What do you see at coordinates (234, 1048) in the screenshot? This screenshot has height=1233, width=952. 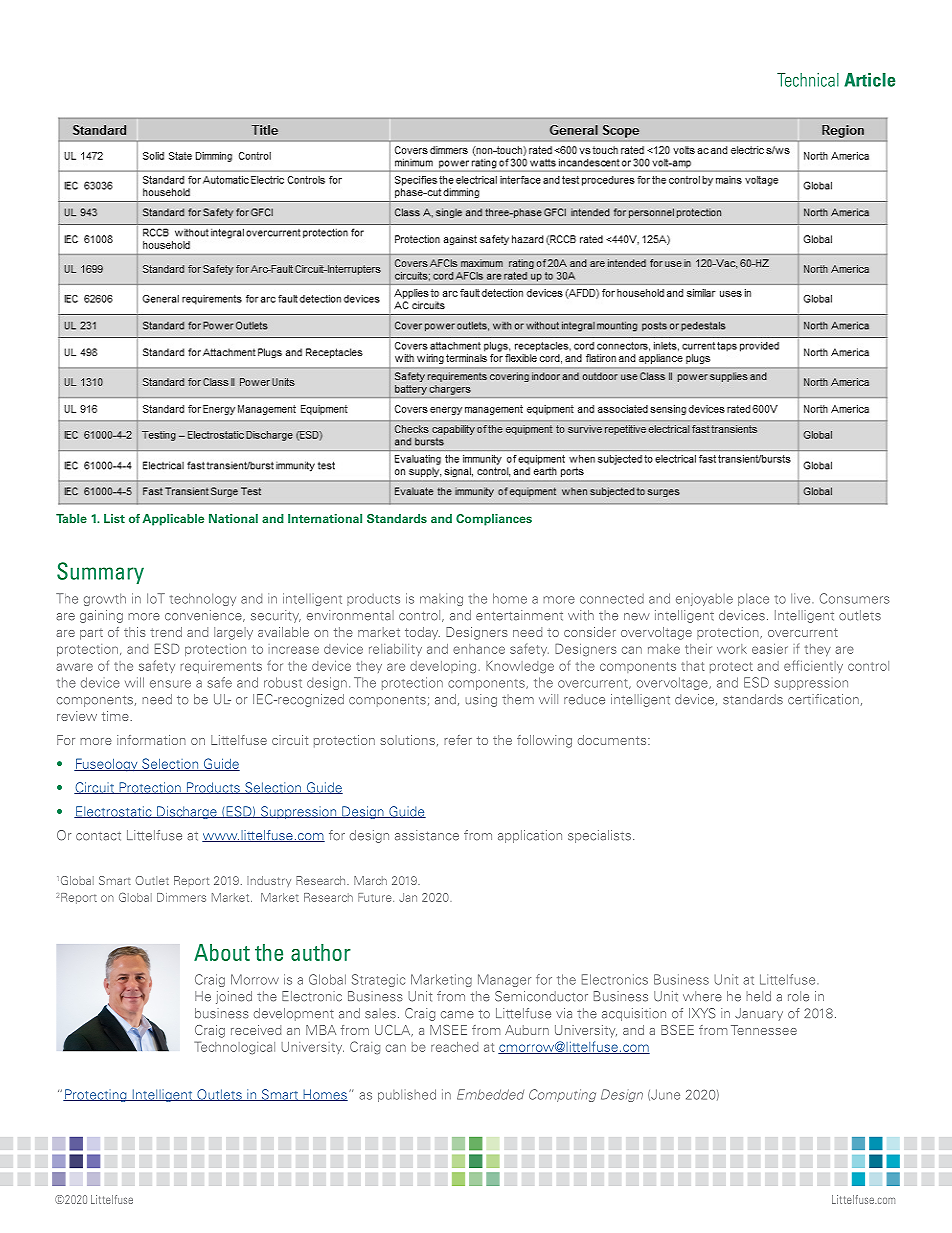 I see `Technological` at bounding box center [234, 1048].
